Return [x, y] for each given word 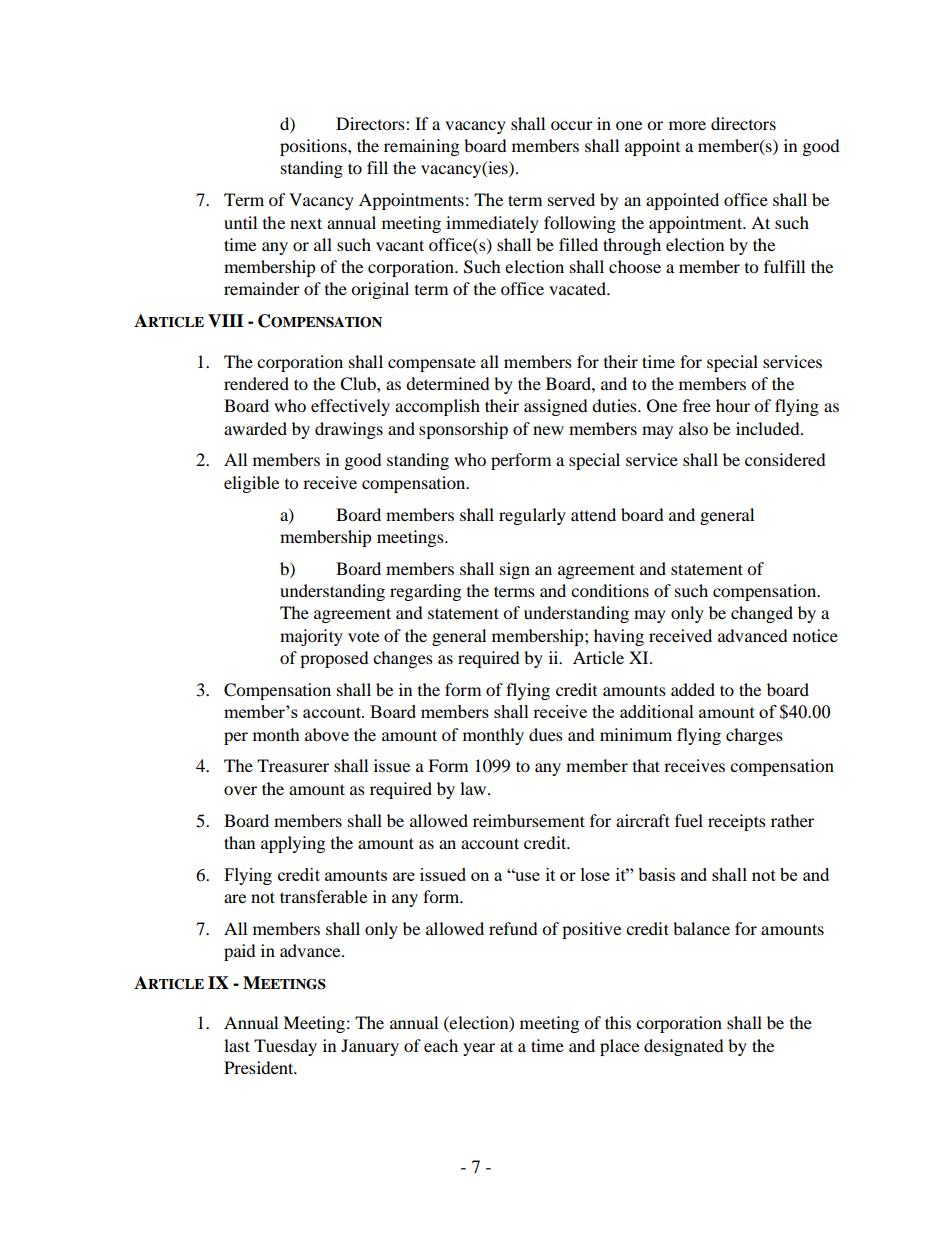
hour [733, 405]
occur [572, 125]
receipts [737, 822]
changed [762, 614]
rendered [256, 383]
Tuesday [285, 1047]
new [548, 430]
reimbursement [529, 820]
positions [314, 147]
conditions [610, 590]
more [687, 125]
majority [311, 637]
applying [293, 844]
